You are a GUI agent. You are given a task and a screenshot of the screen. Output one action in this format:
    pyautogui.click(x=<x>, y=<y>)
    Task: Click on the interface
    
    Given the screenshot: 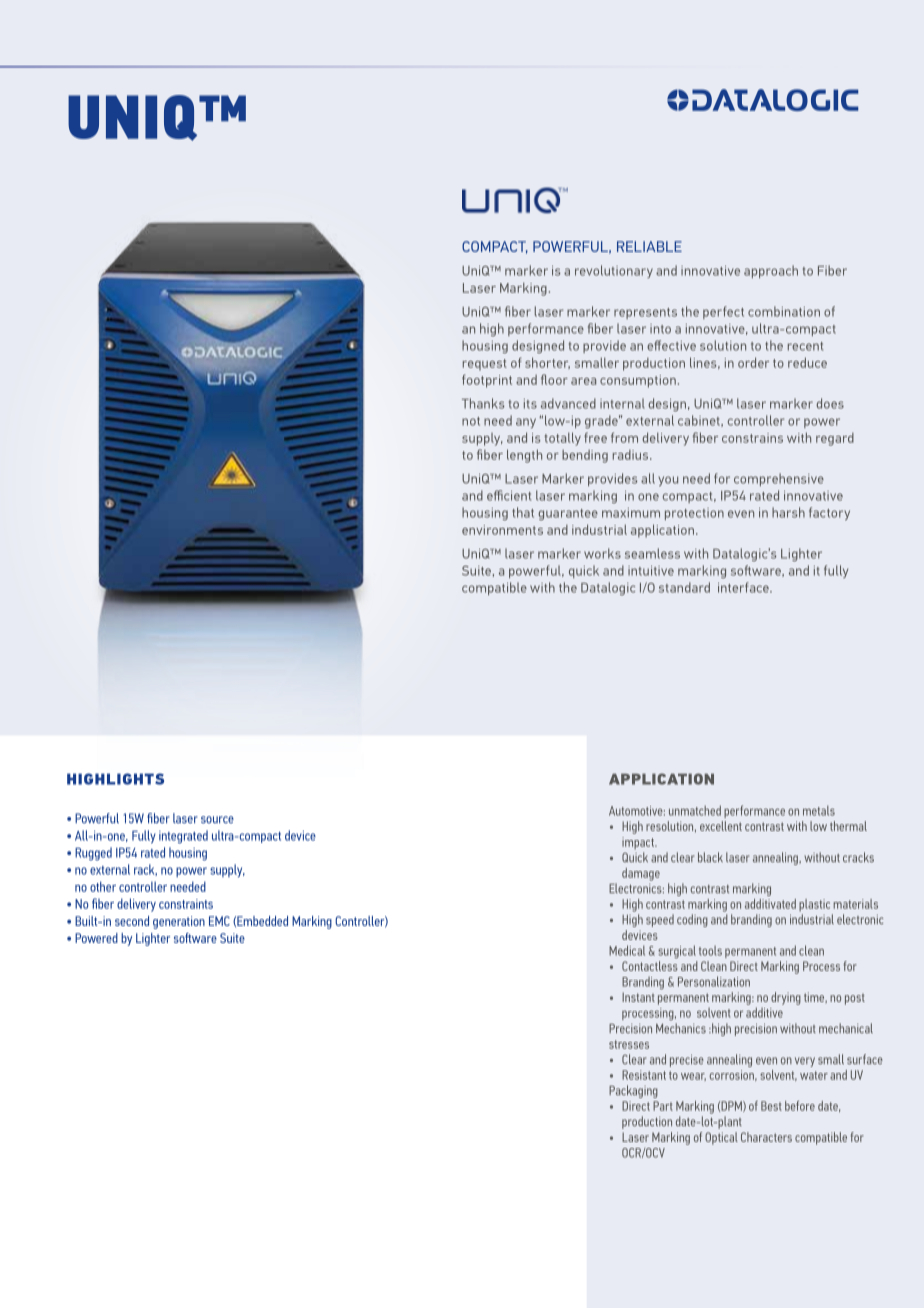 What is the action you would take?
    pyautogui.click(x=744, y=587)
